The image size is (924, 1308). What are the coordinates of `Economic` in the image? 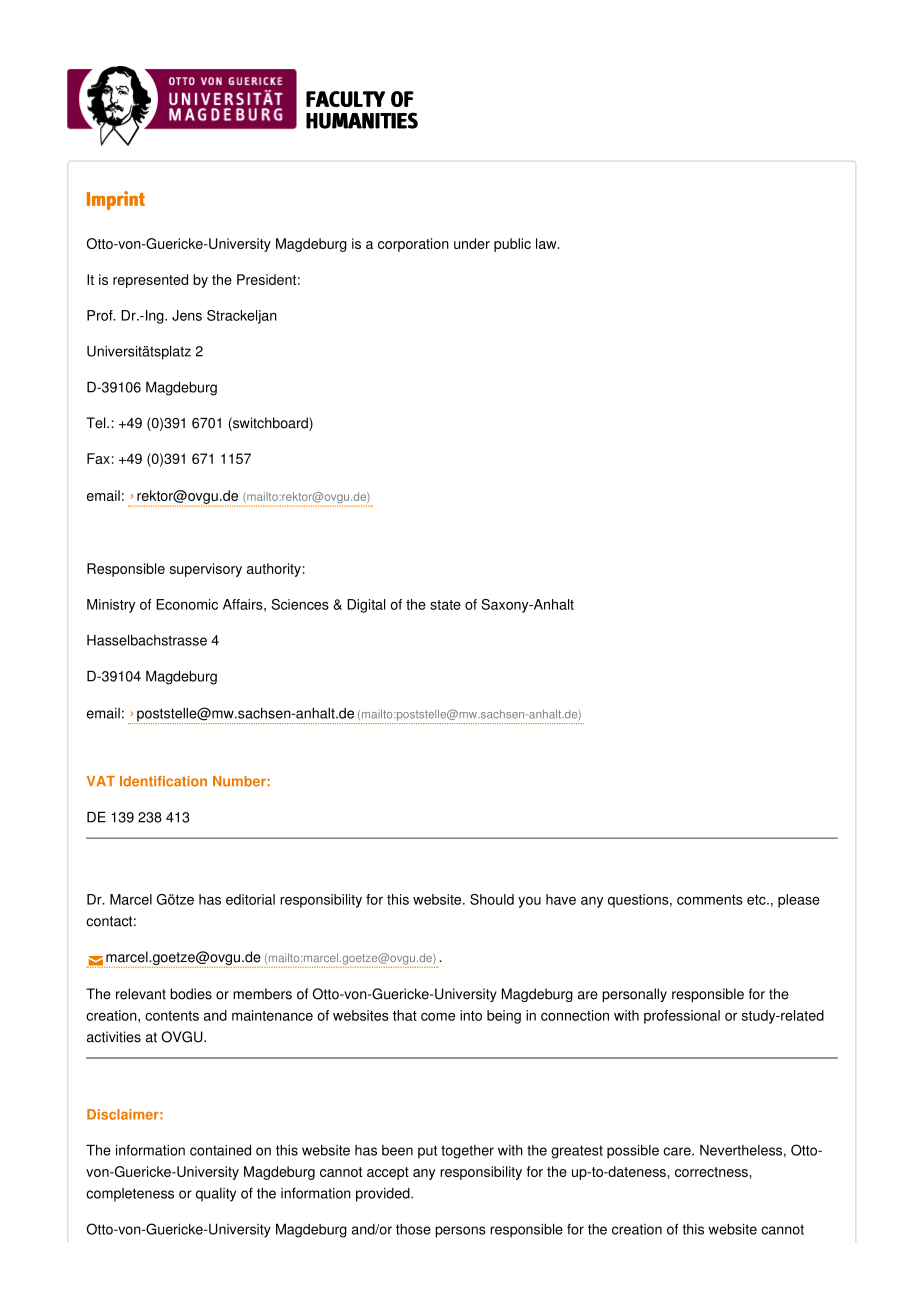 It's located at (187, 604).
